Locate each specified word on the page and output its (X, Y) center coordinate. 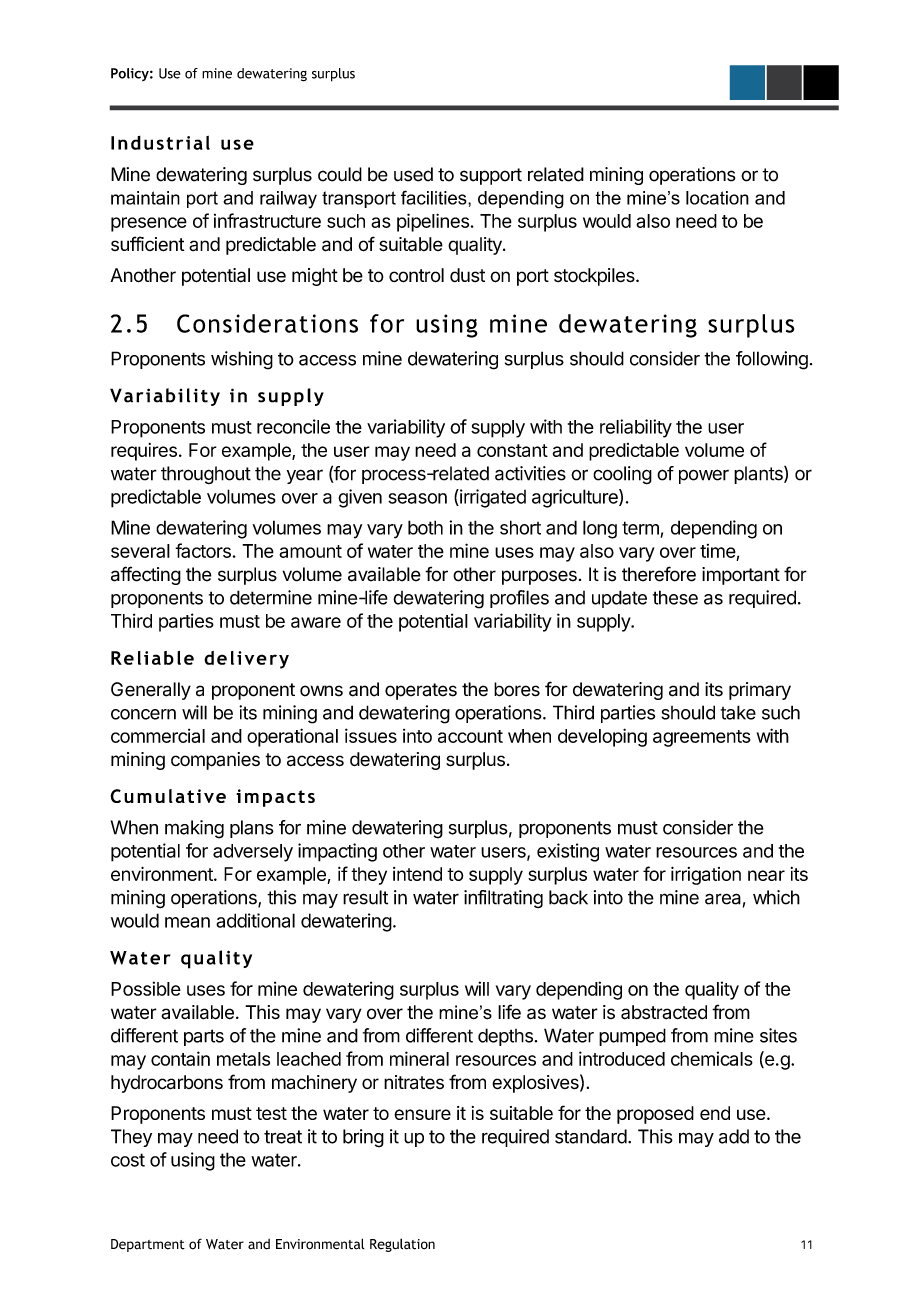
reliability (636, 428)
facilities (435, 197)
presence (149, 224)
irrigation (706, 875)
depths (505, 1037)
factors (203, 550)
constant (512, 450)
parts (204, 1037)
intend (417, 874)
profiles (519, 599)
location (717, 198)
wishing (242, 360)
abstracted (664, 1012)
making (194, 829)
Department (148, 1245)
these (675, 597)
